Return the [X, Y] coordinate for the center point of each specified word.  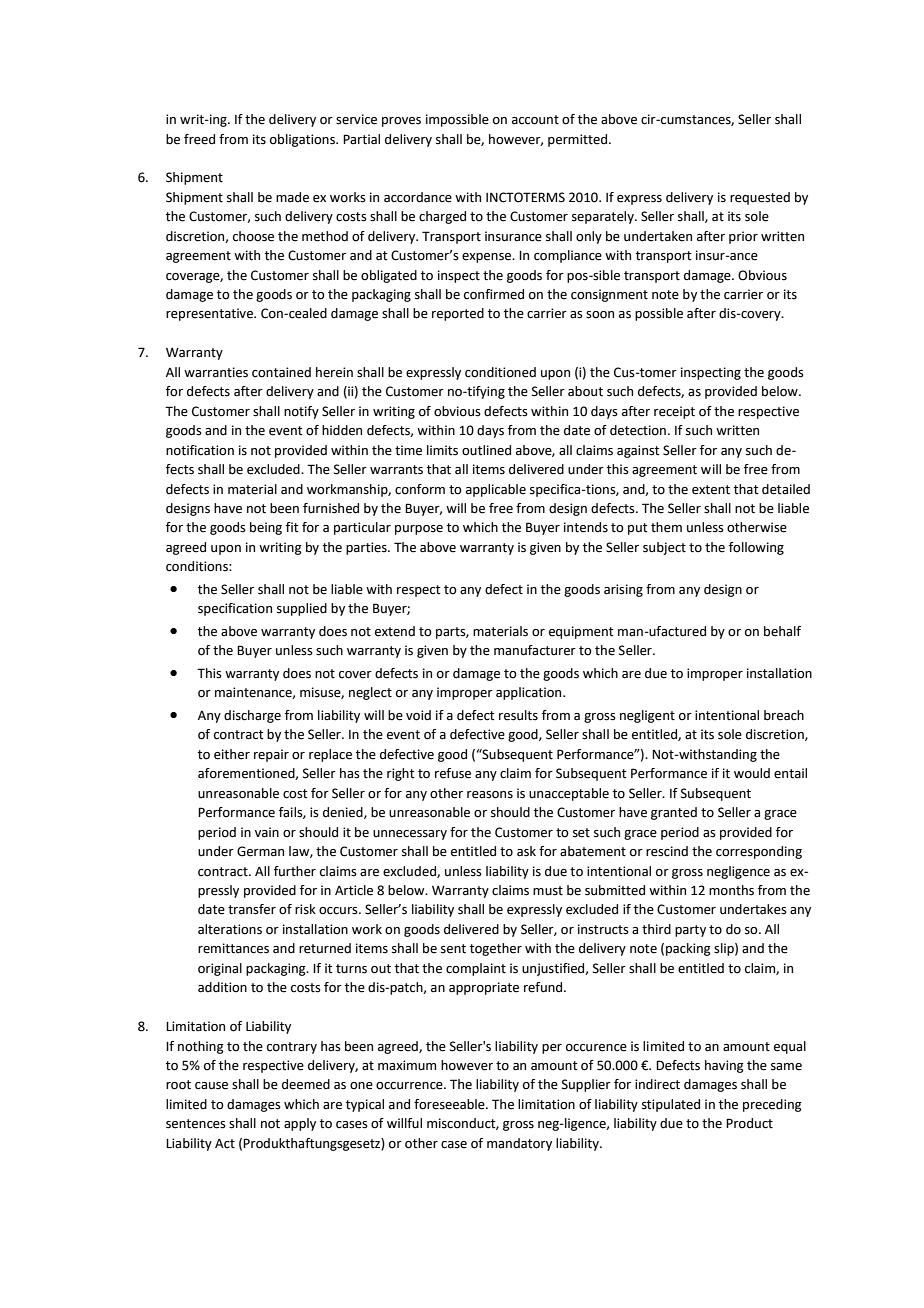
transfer [252, 909]
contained [281, 372]
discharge [252, 716]
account [535, 120]
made [292, 197]
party [690, 931]
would [752, 773]
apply [300, 1124]
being [266, 528]
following [756, 548]
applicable [496, 490]
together [496, 949]
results [518, 715]
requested [760, 198]
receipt [674, 412]
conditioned [500, 372]
